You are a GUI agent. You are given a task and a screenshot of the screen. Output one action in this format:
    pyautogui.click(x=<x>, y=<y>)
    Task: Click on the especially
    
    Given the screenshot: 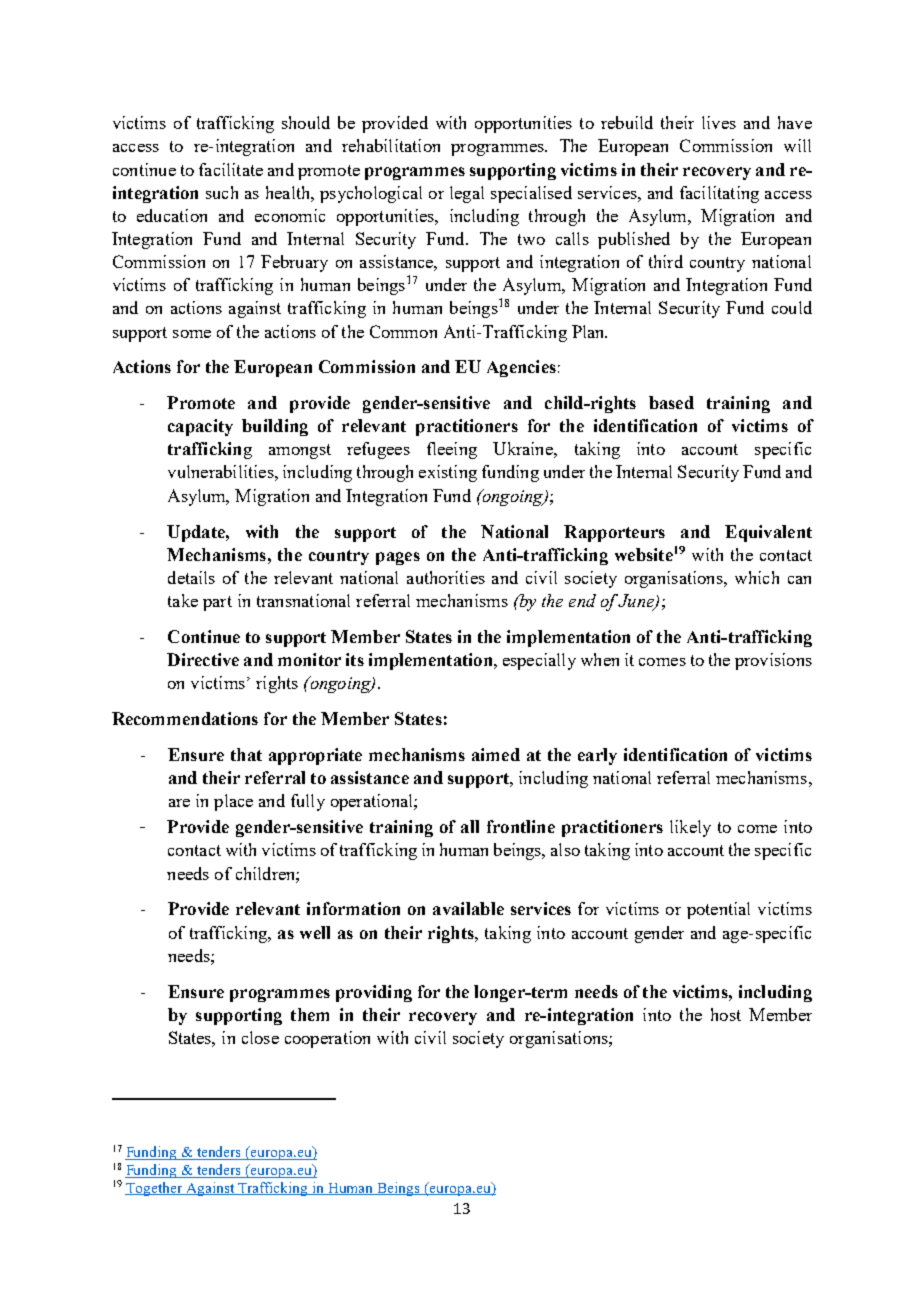 What is the action you would take?
    pyautogui.click(x=539, y=661)
